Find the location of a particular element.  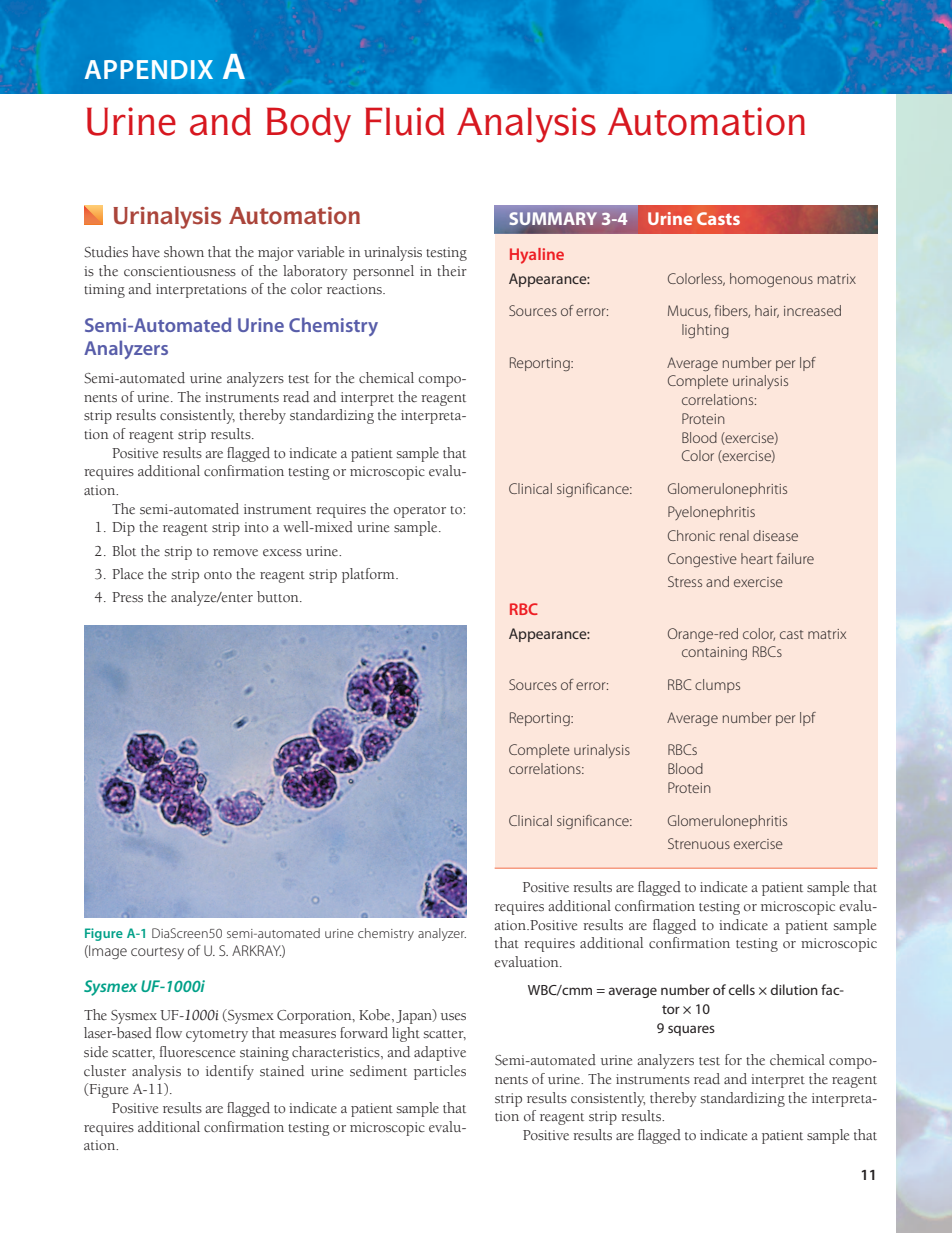

Fluid is located at coordinates (405, 121).
